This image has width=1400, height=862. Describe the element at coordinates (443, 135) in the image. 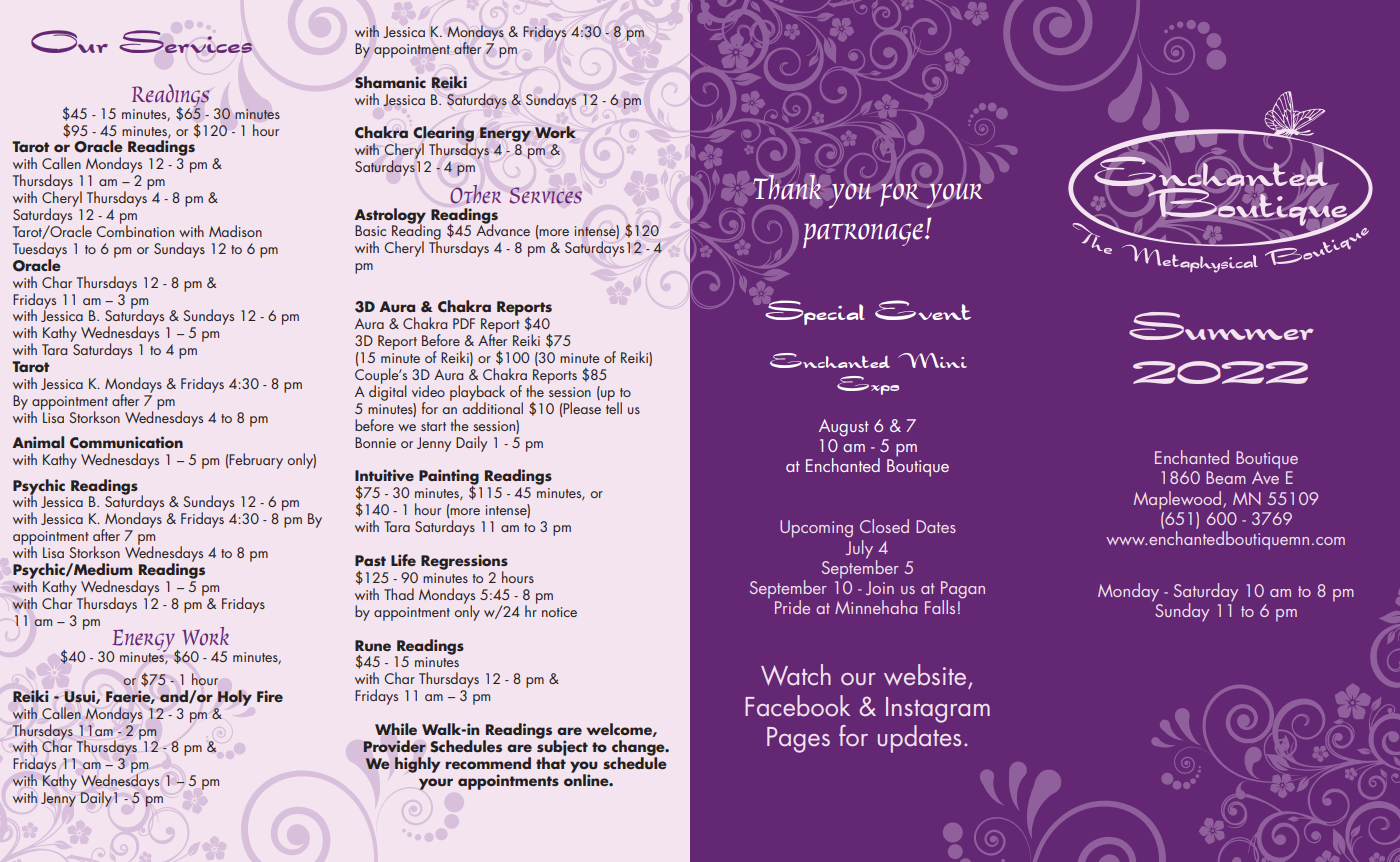

I see `Clearing` at that location.
